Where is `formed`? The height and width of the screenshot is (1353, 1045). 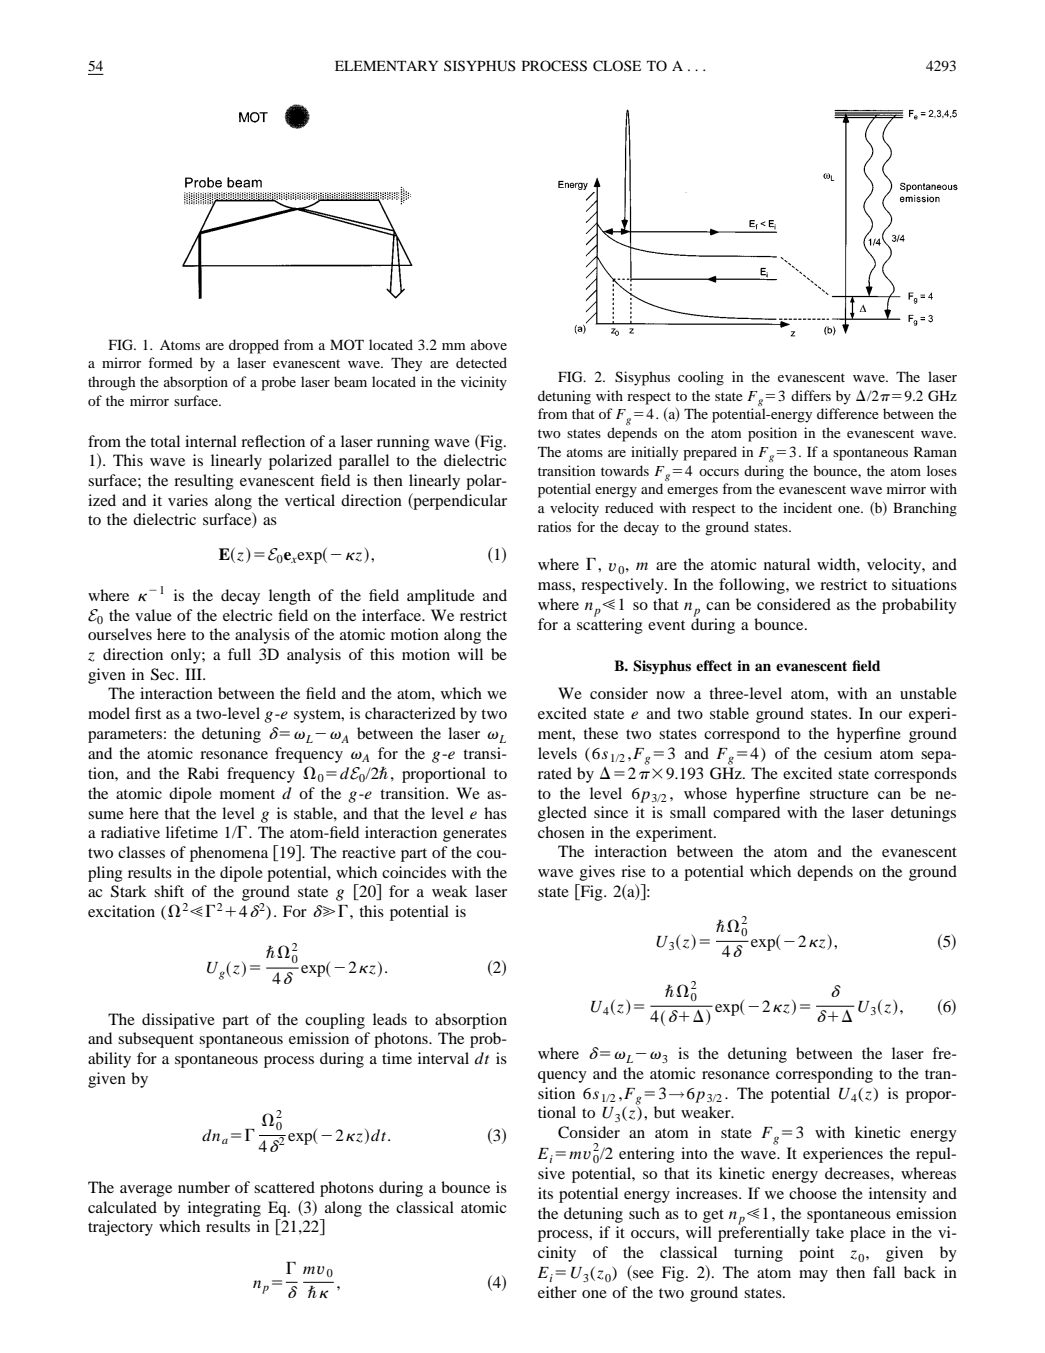 formed is located at coordinates (170, 362).
